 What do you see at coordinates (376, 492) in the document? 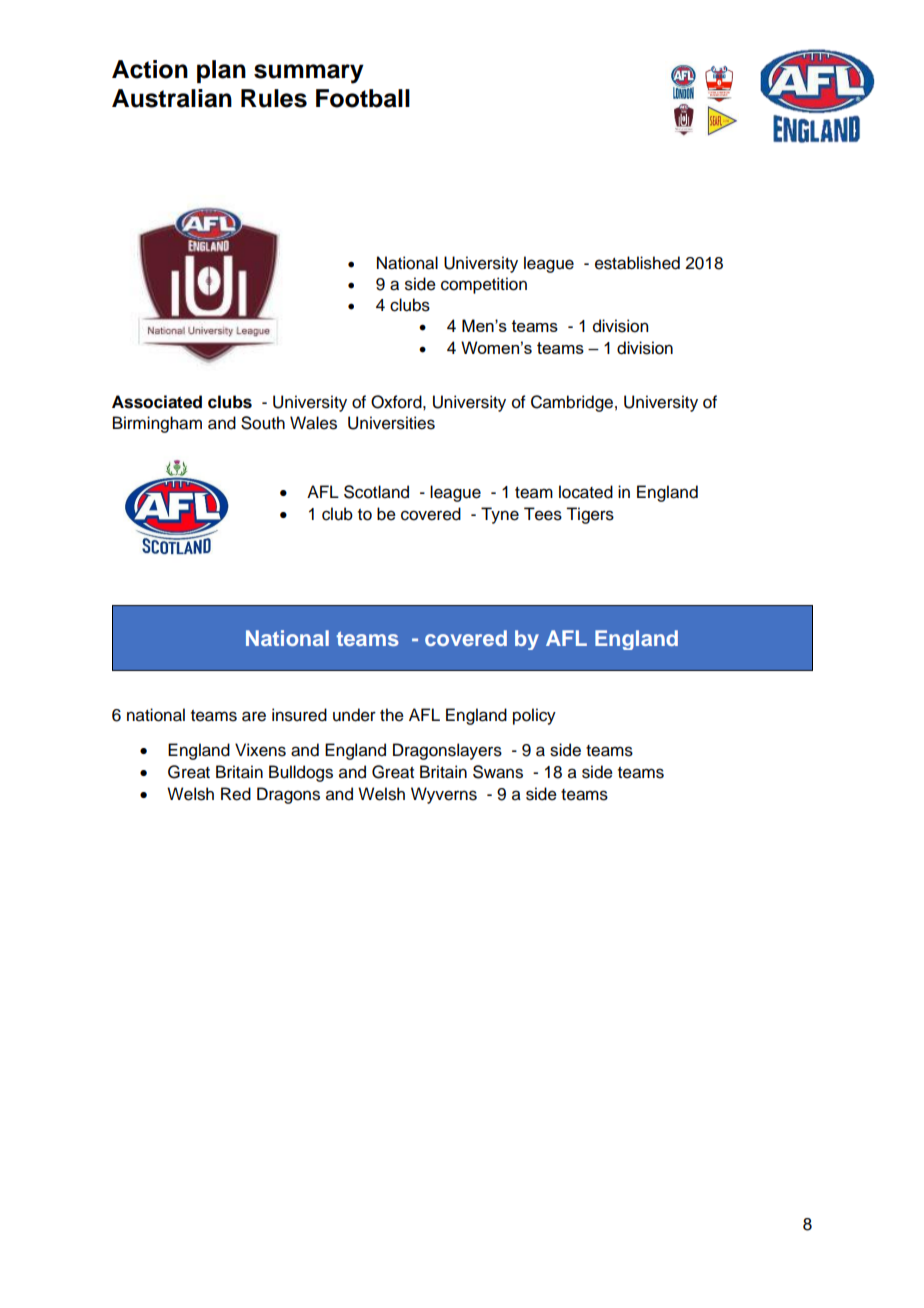
I see `Scotland` at bounding box center [376, 492].
